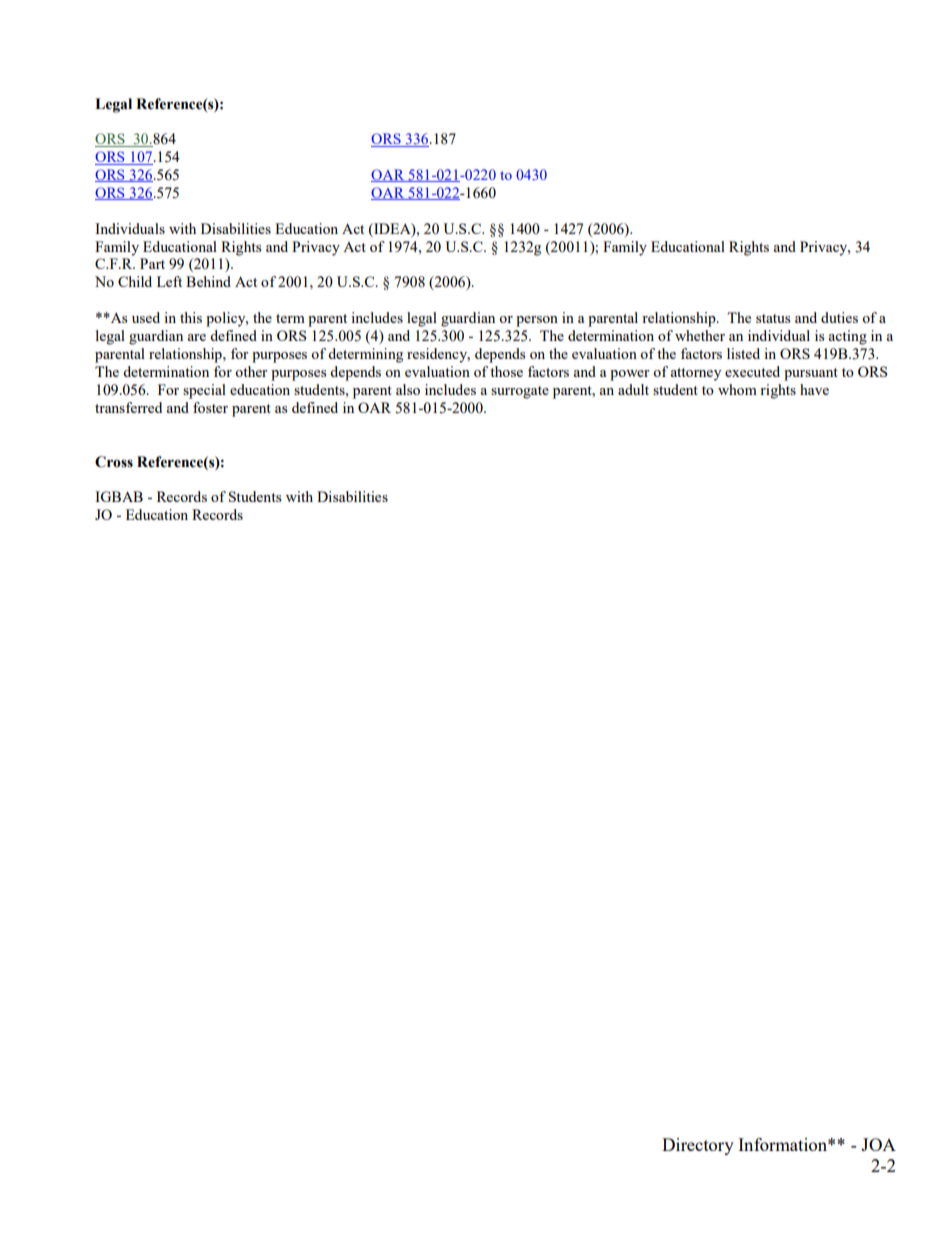  Describe the element at coordinates (698, 1146) in the document. I see `Directory` at that location.
